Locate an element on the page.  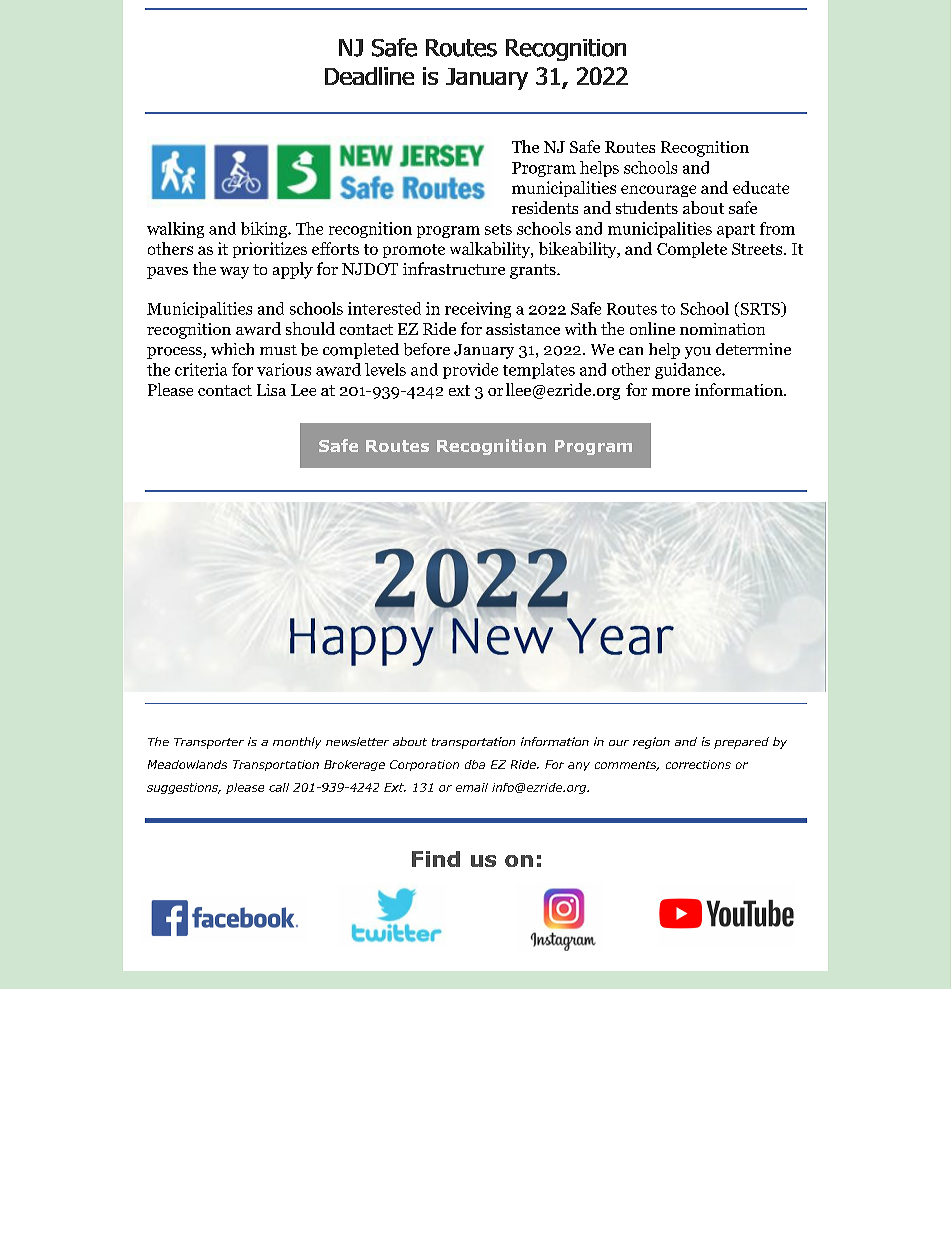
educate is located at coordinates (761, 187).
